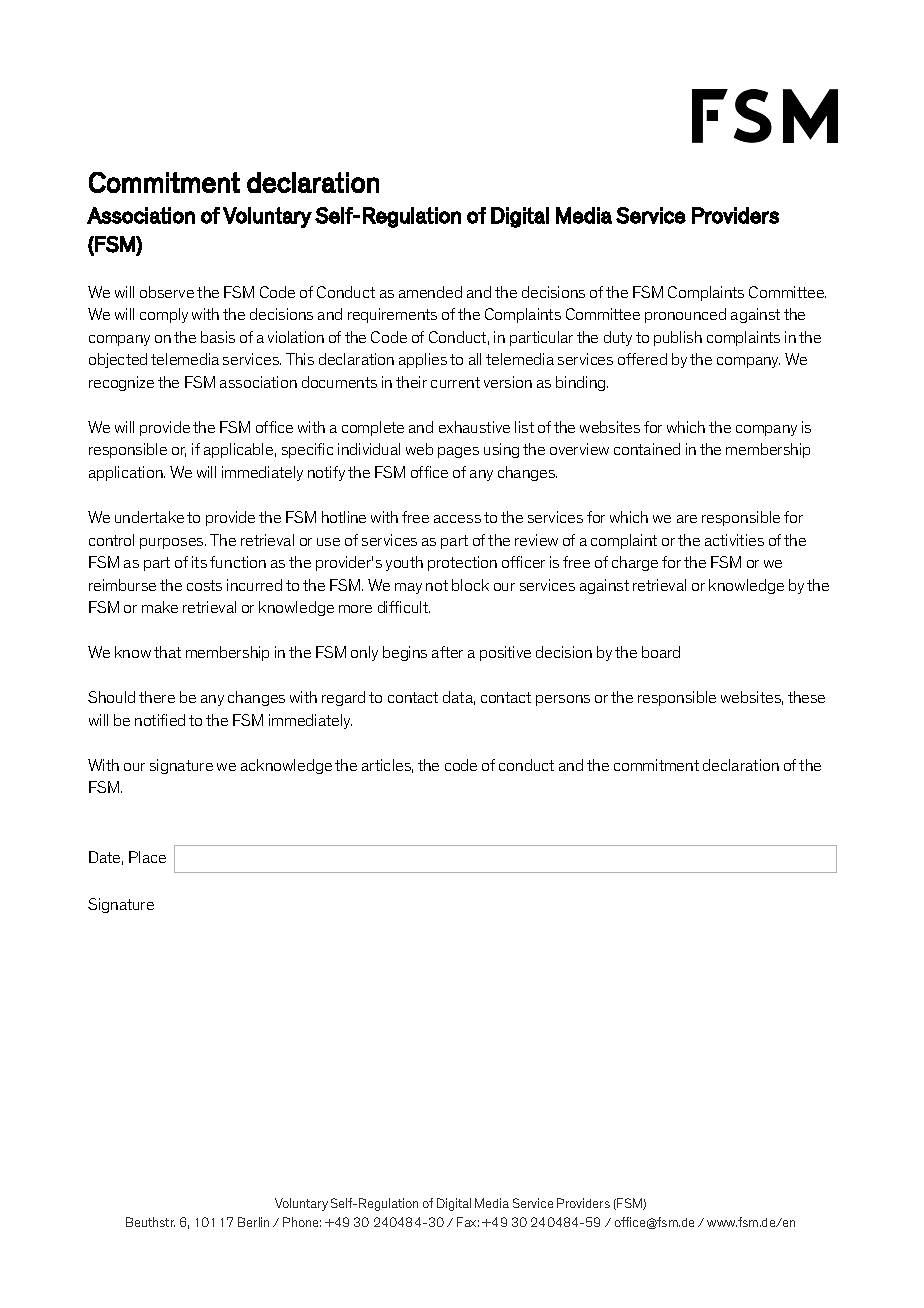 Image resolution: width=924 pixels, height=1308 pixels. What do you see at coordinates (661, 652) in the document?
I see `board` at bounding box center [661, 652].
